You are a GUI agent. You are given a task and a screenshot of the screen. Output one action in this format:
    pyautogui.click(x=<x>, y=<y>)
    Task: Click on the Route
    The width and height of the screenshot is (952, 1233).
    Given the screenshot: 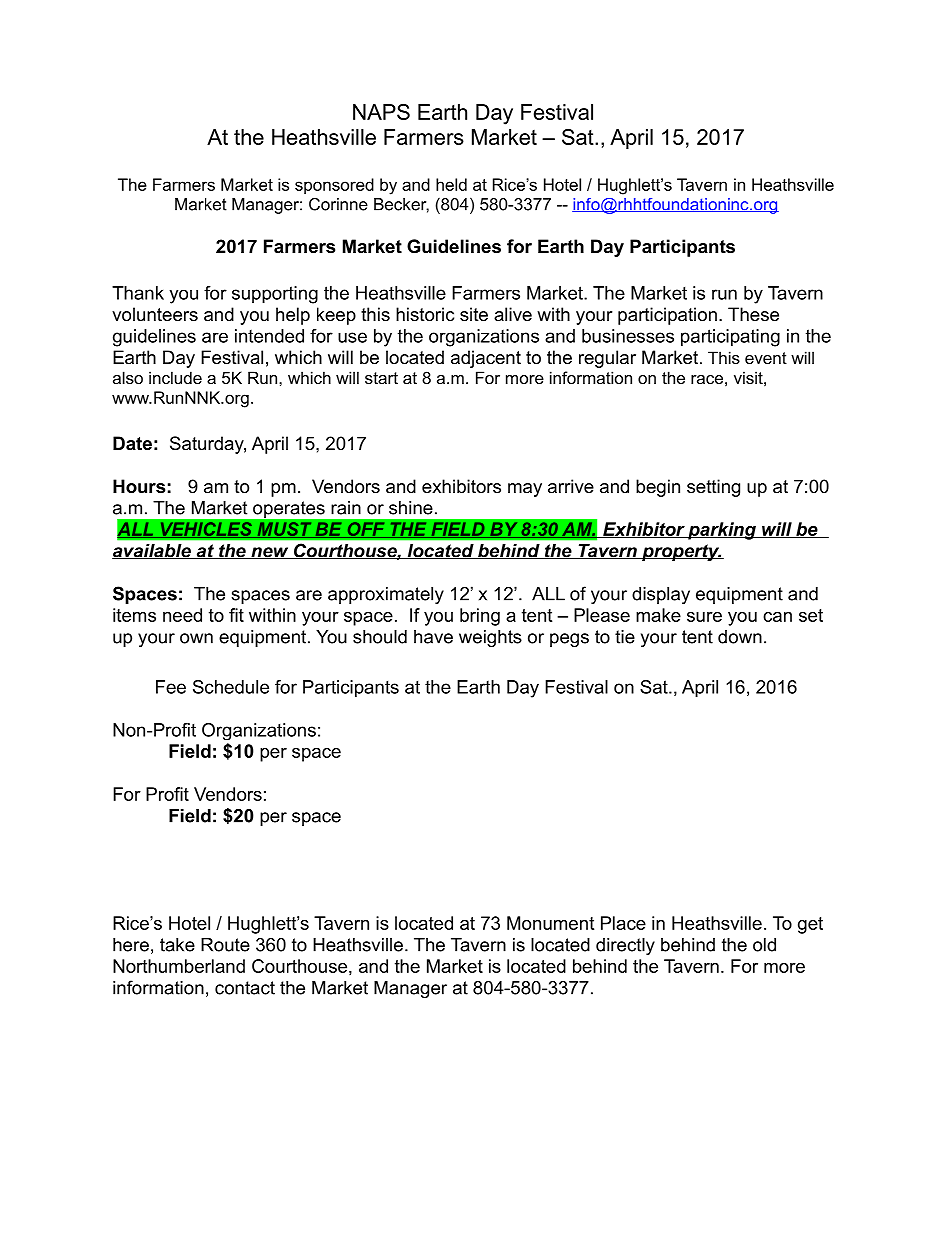 What is the action you would take?
    pyautogui.click(x=225, y=945)
